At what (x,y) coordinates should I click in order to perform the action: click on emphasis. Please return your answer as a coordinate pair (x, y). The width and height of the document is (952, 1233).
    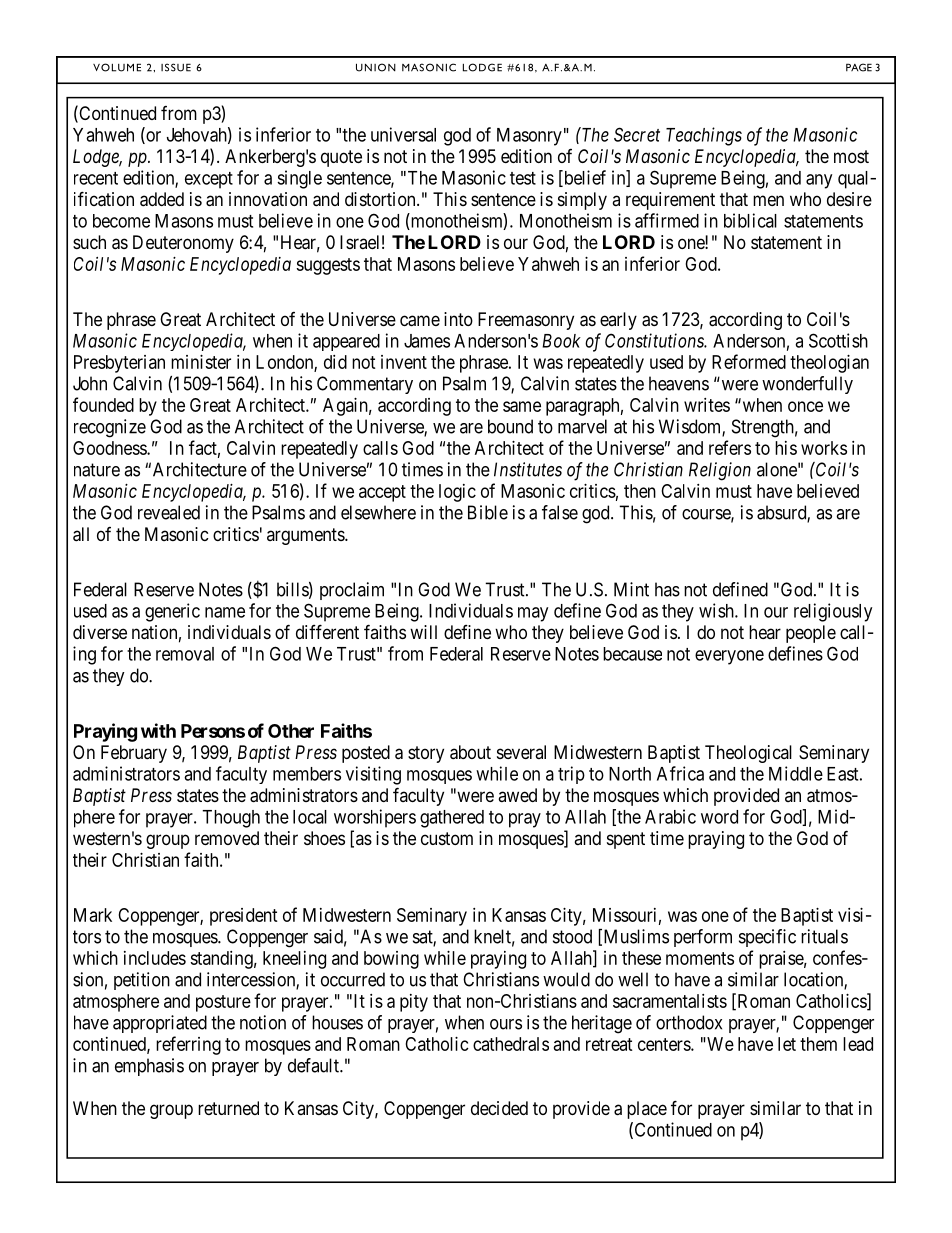
    Looking at the image, I should click on (149, 1067).
